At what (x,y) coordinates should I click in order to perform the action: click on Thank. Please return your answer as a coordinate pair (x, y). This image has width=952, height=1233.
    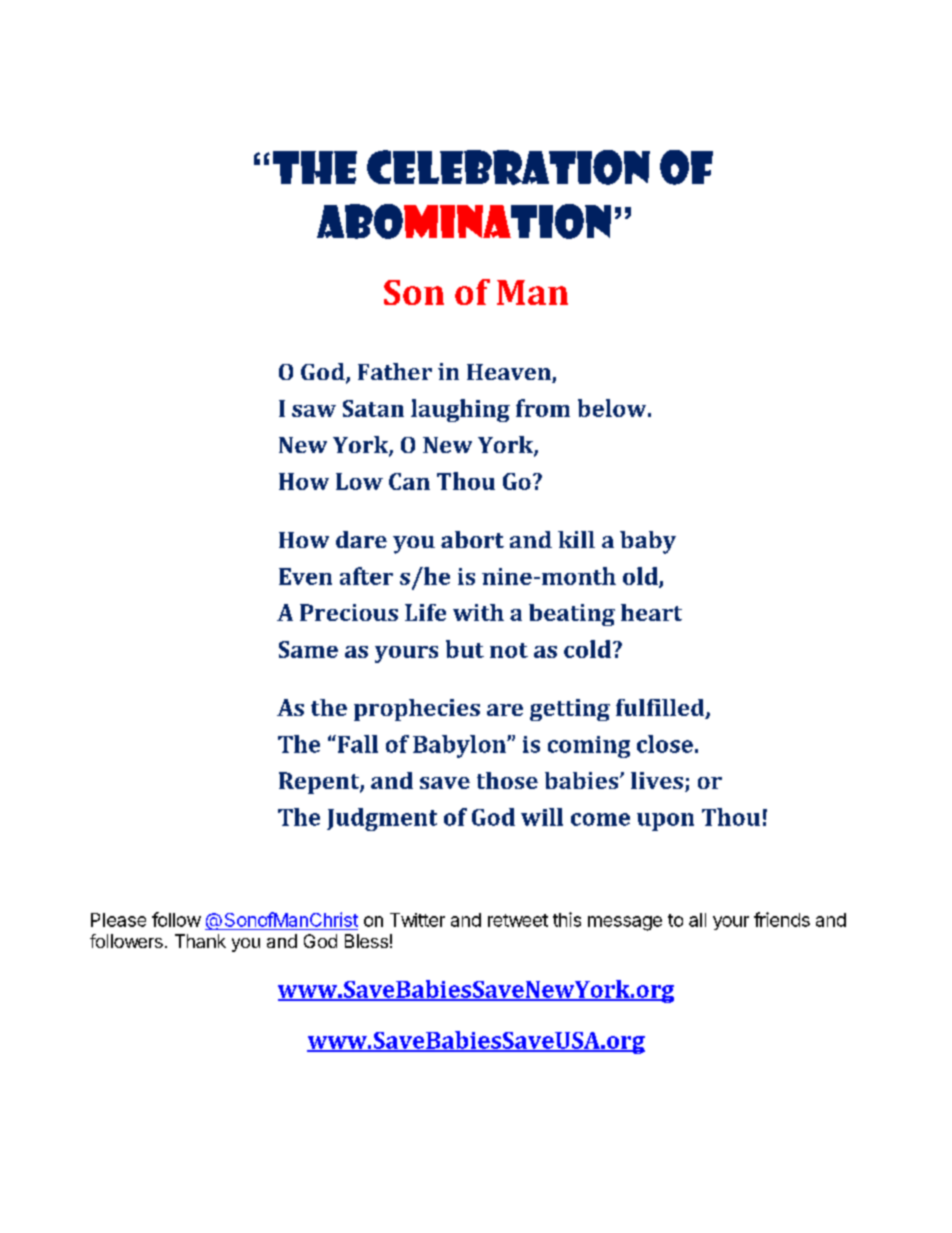
    Looking at the image, I should click on (200, 941).
